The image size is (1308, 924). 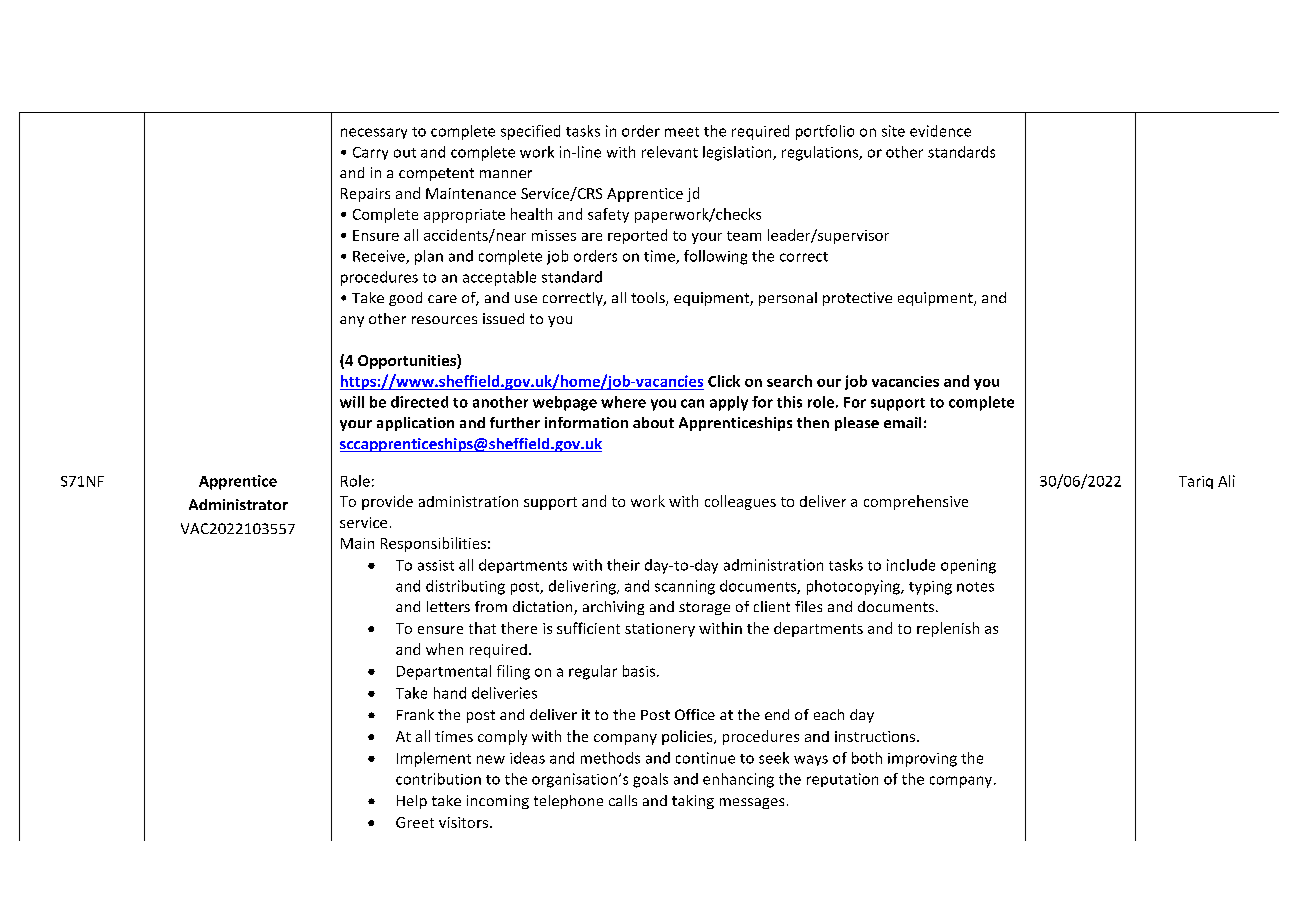 What do you see at coordinates (412, 802) in the screenshot?
I see `Help` at bounding box center [412, 802].
